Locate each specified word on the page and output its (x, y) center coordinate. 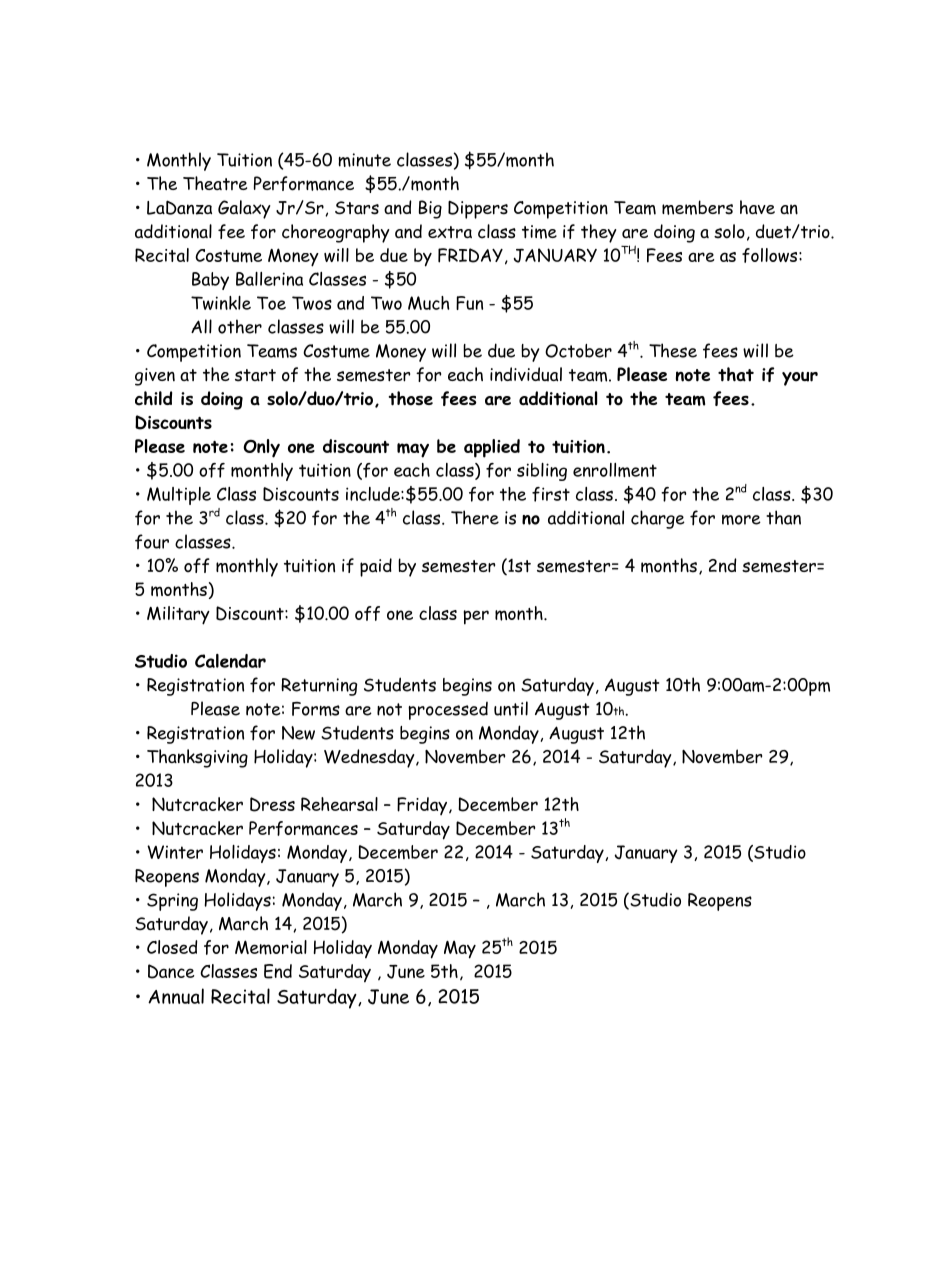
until (511, 708)
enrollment (615, 470)
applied (492, 448)
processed (448, 711)
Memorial (271, 947)
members (697, 207)
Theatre (215, 183)
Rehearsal (339, 804)
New (298, 733)
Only (261, 448)
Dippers (478, 209)
